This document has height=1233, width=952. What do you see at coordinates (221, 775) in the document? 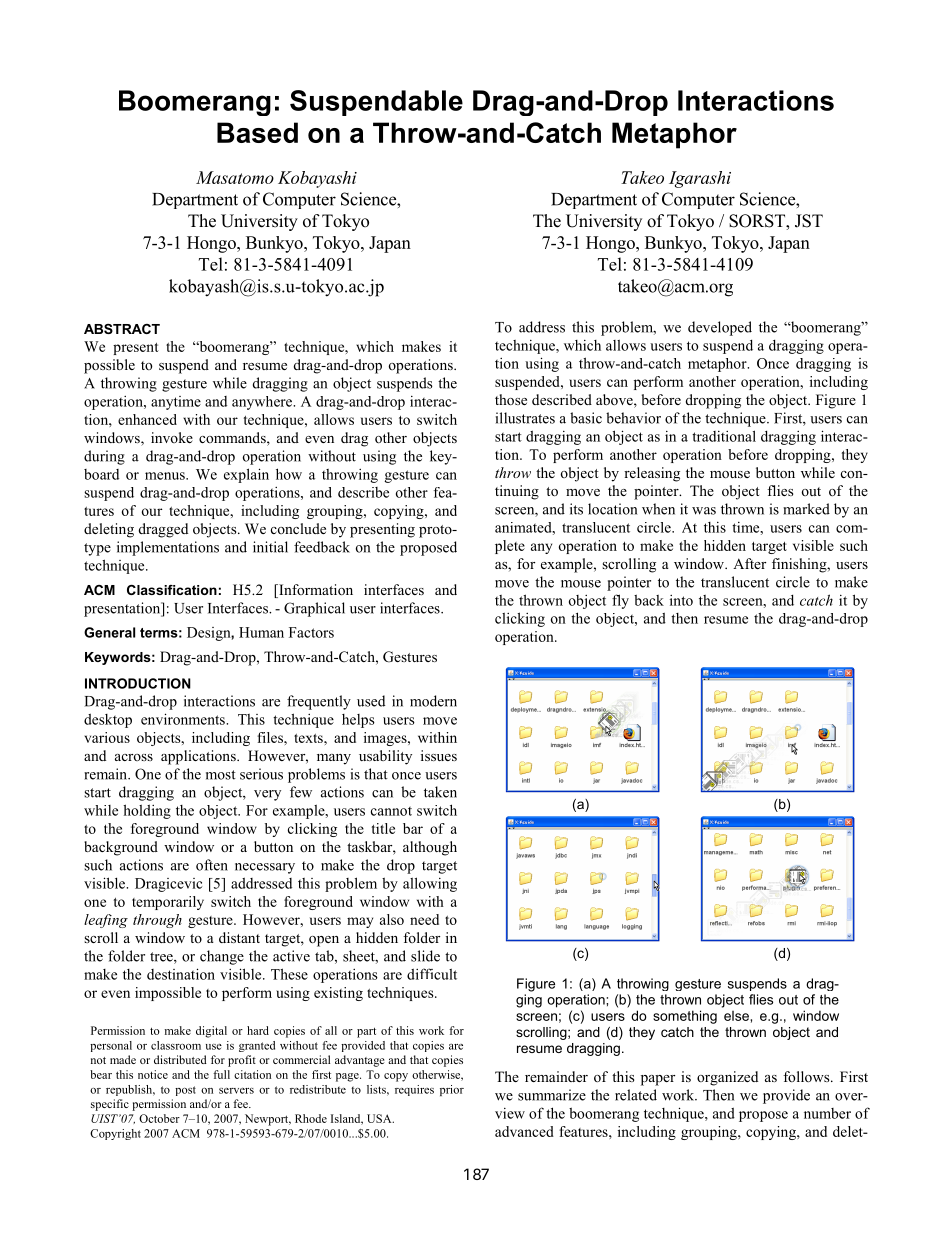
I see `most` at bounding box center [221, 775].
